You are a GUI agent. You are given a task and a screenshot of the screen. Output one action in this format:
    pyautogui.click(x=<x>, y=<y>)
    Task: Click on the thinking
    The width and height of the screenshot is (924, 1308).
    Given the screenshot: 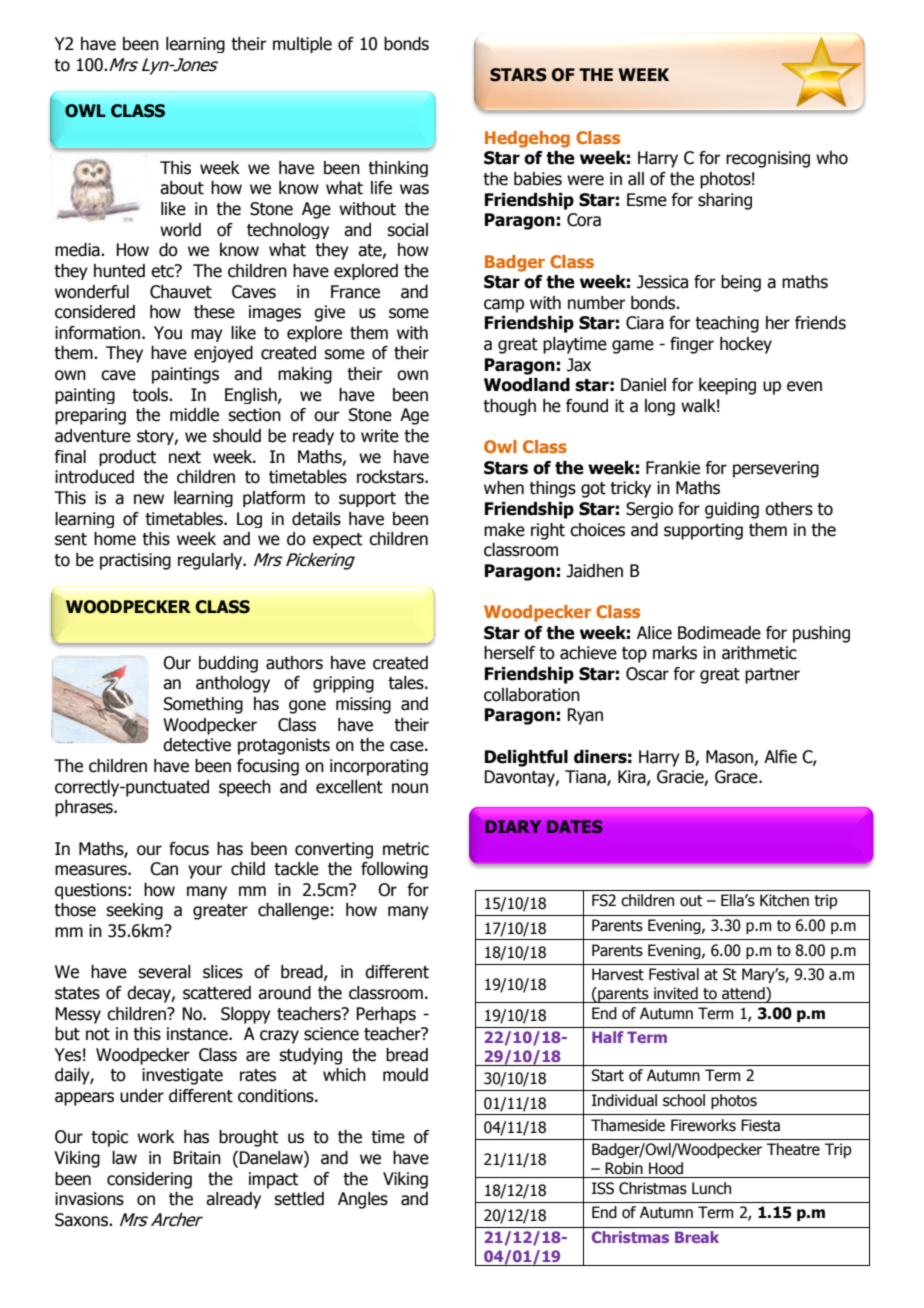 What is the action you would take?
    pyautogui.click(x=398, y=169)
